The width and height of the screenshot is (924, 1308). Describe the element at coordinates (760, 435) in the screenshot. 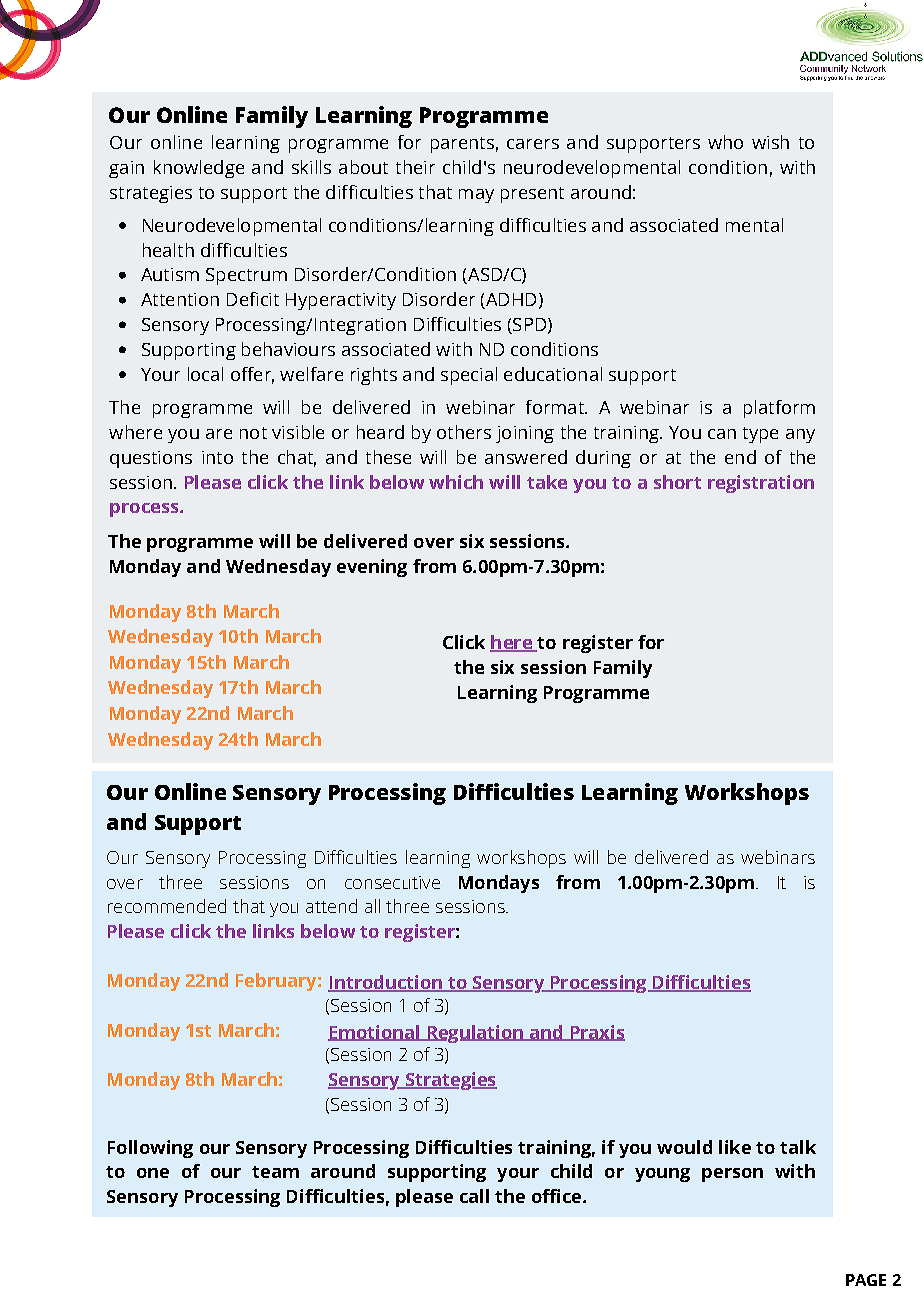

I see `type` at that location.
